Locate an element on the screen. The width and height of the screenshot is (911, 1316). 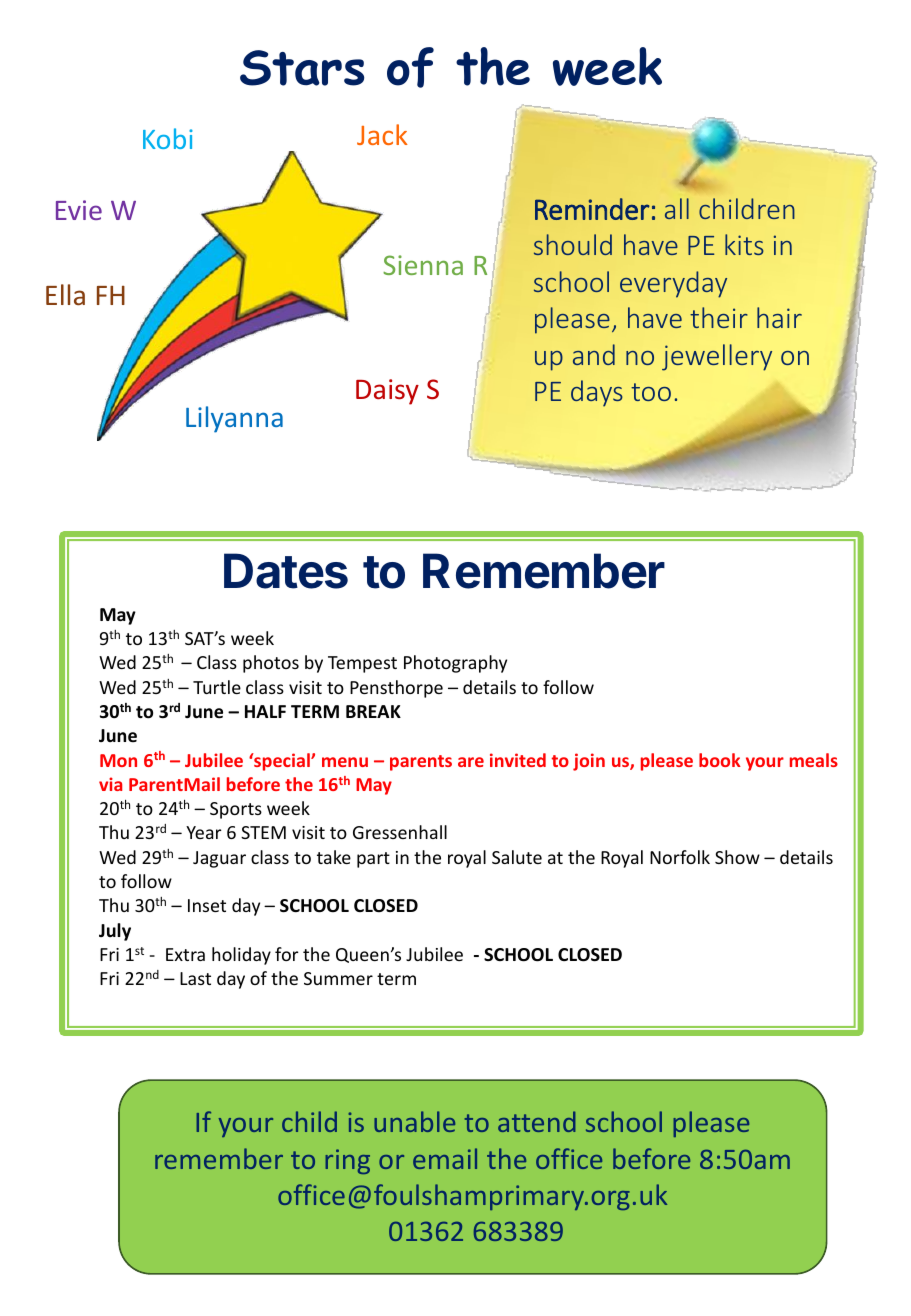
attend is located at coordinates (536, 1121).
